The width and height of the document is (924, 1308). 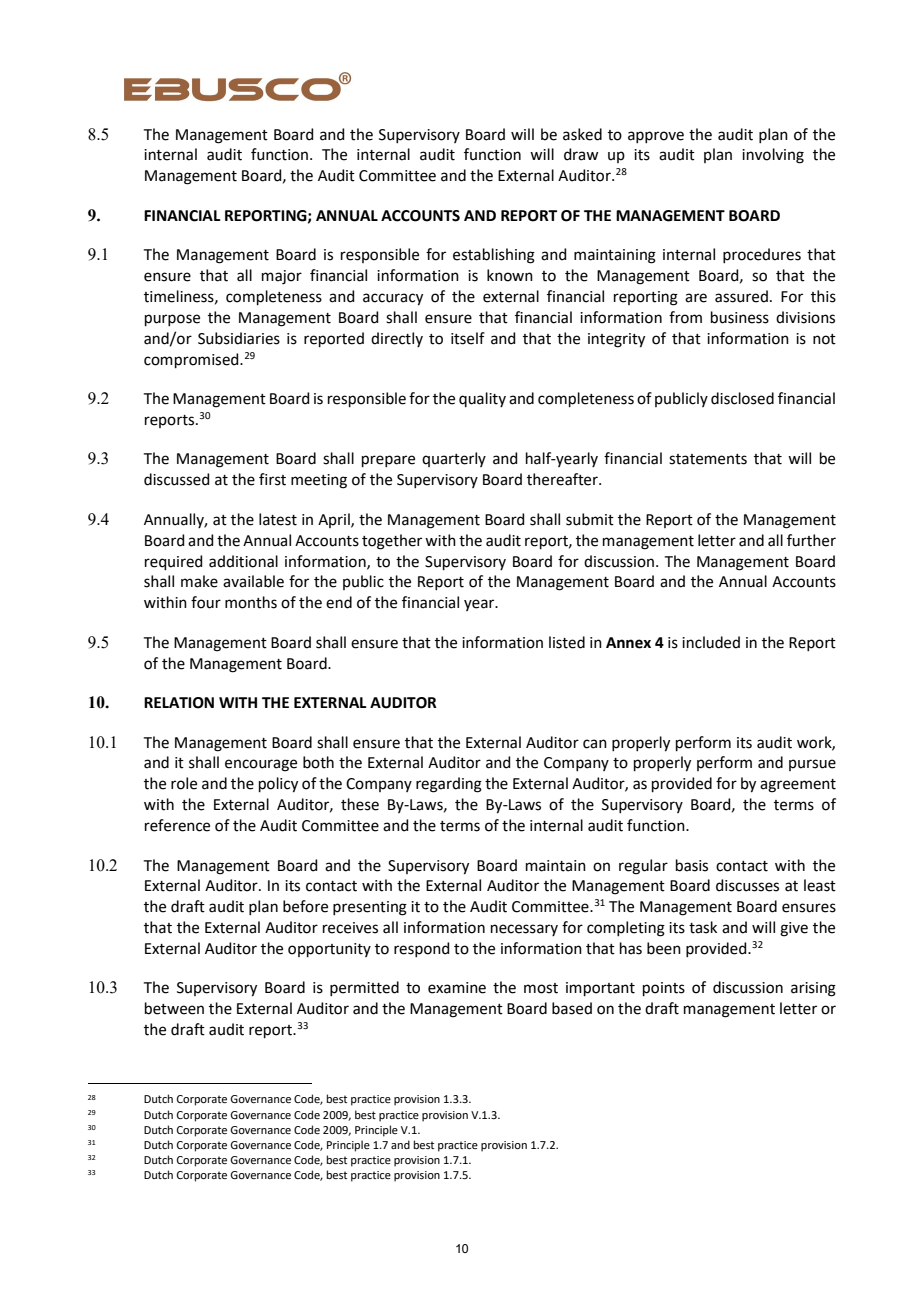 I want to click on itself, so click(x=468, y=338).
